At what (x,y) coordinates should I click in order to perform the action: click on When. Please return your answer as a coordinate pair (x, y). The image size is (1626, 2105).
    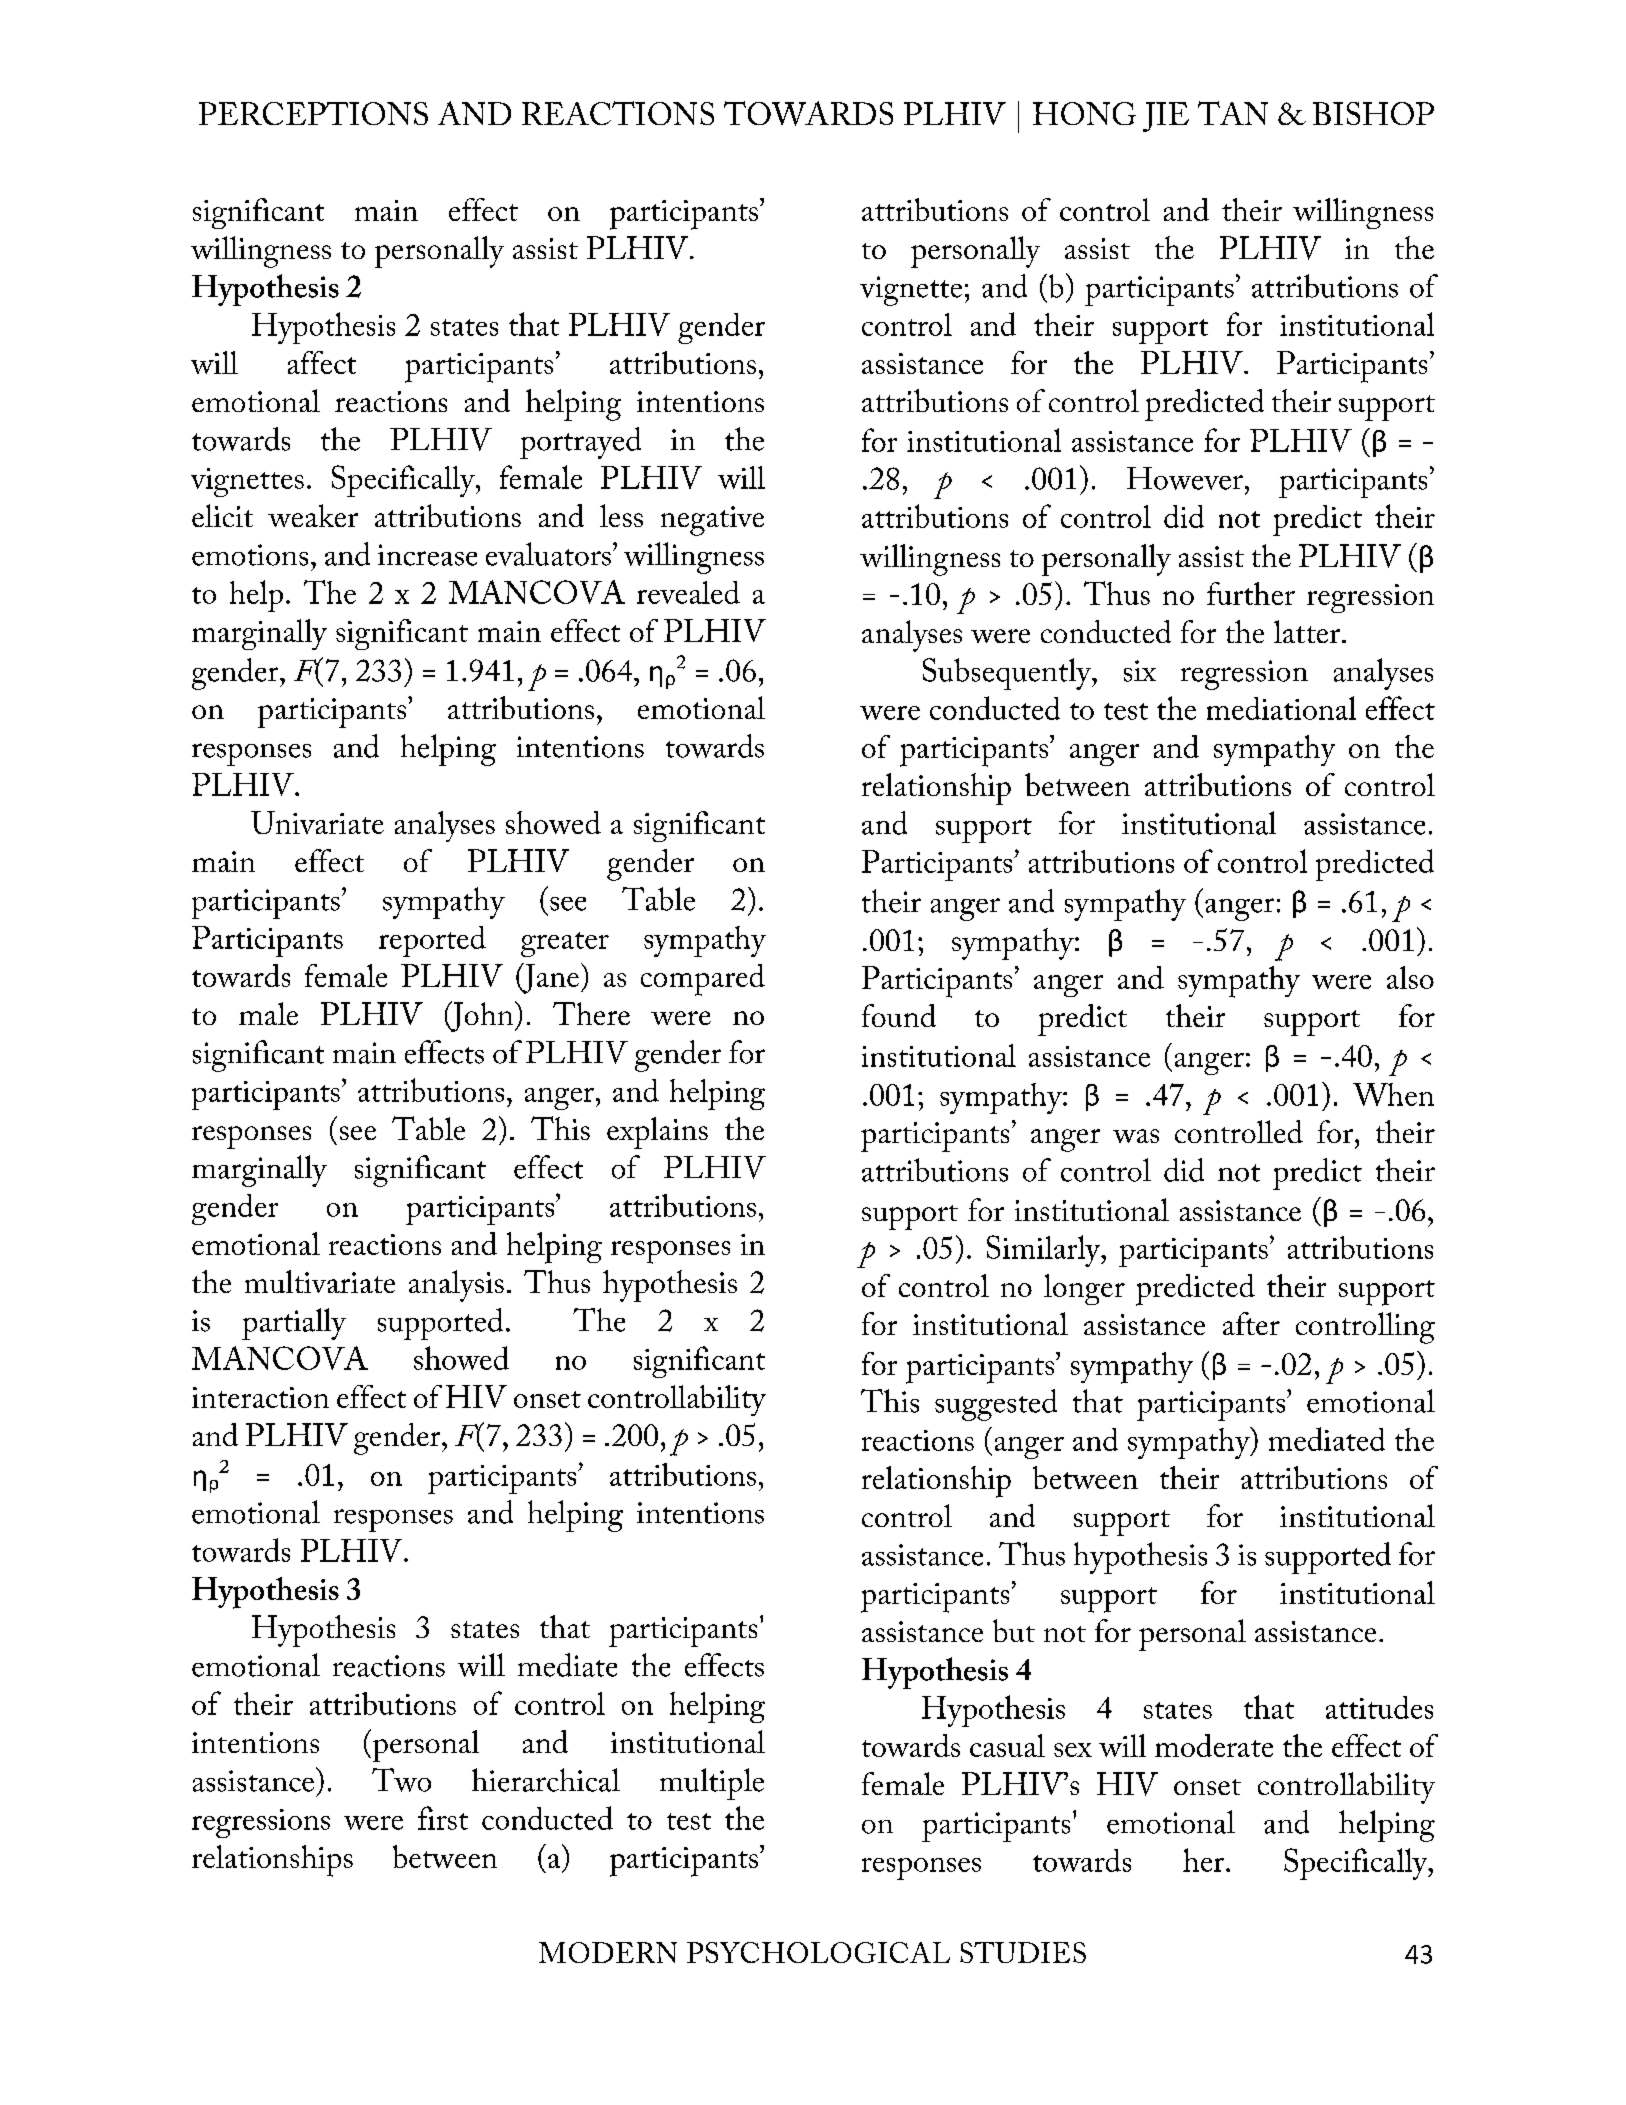
    Looking at the image, I should click on (1393, 1094).
